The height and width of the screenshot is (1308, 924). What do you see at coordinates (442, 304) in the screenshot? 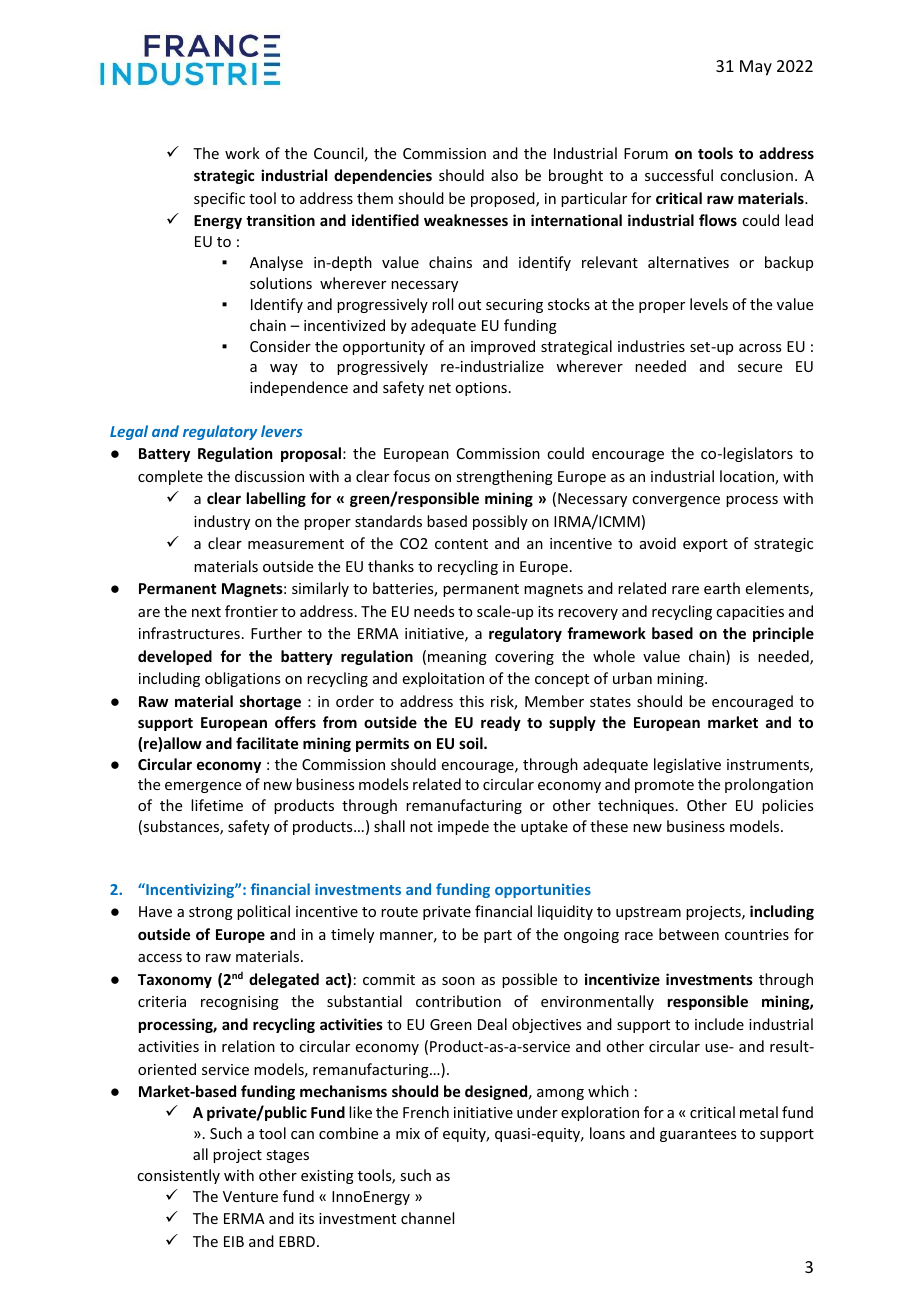
I see `roll` at bounding box center [442, 304].
